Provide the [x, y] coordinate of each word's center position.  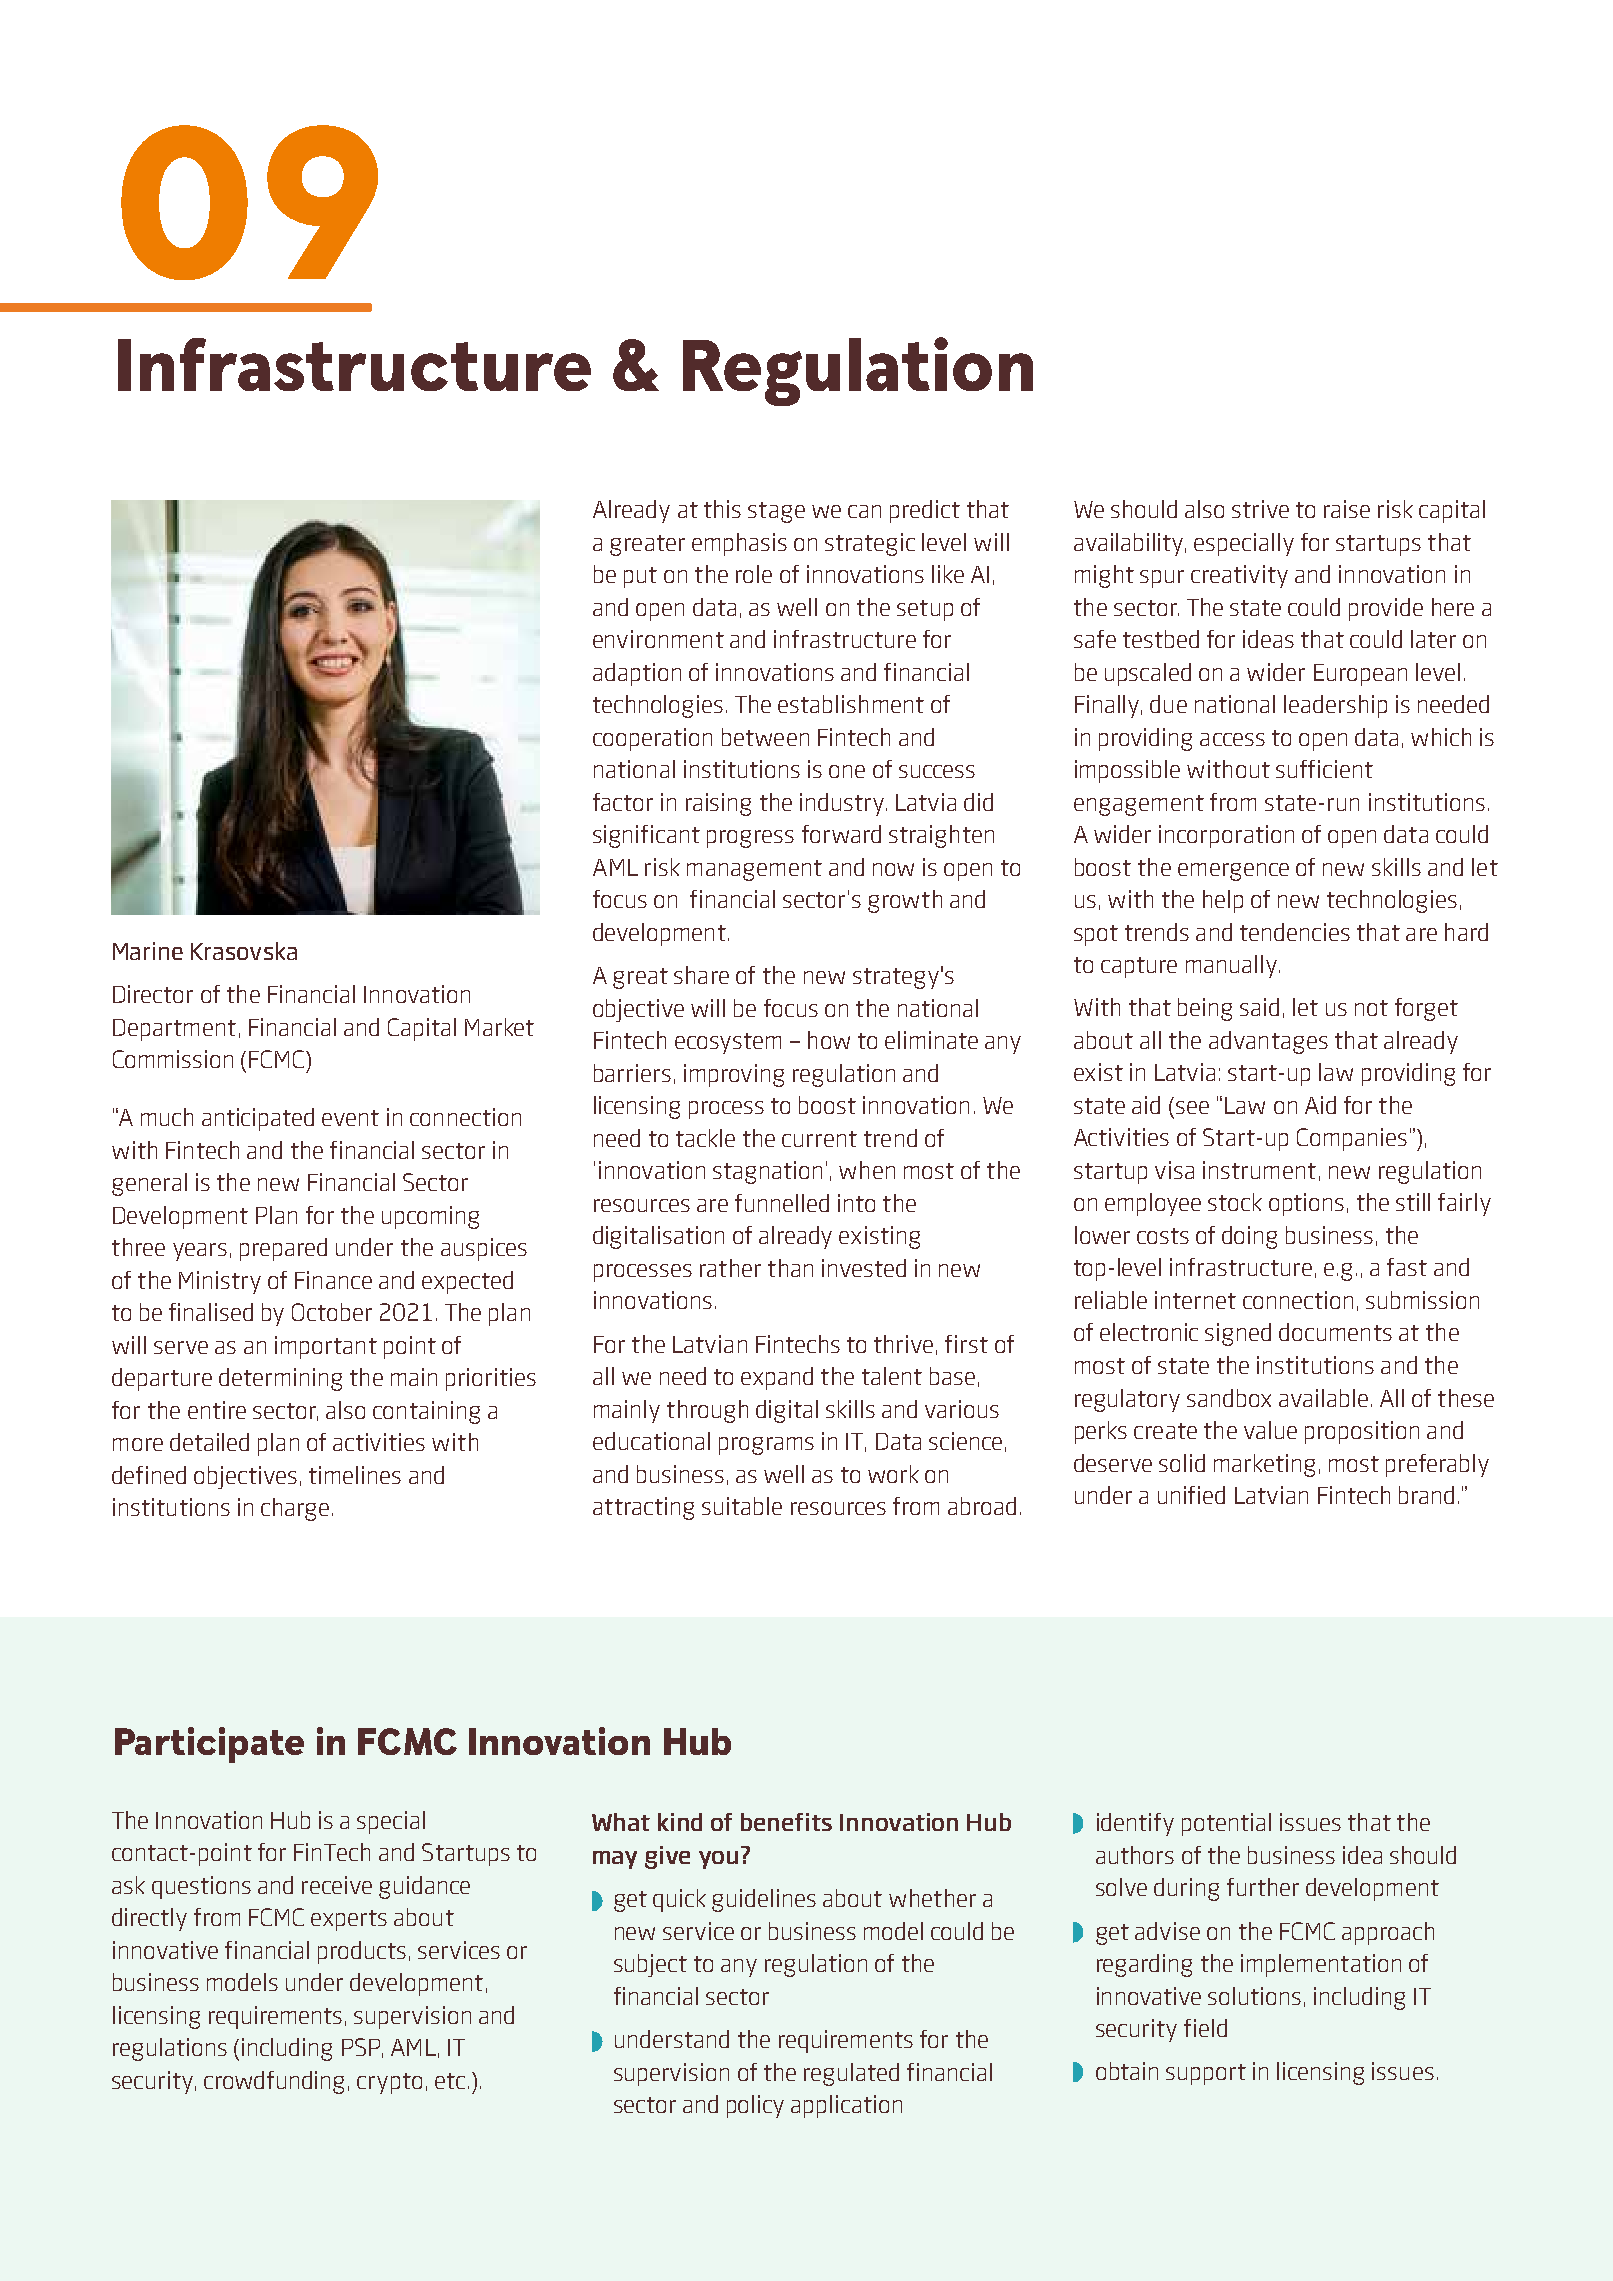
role [754, 574]
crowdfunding [274, 2082]
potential [1226, 1824]
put [640, 577]
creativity [1239, 576]
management [754, 870]
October [332, 1312]
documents [1335, 1332]
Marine [148, 951]
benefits [786, 1822]
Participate [209, 1745]
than [790, 1268]
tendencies [1295, 932]
